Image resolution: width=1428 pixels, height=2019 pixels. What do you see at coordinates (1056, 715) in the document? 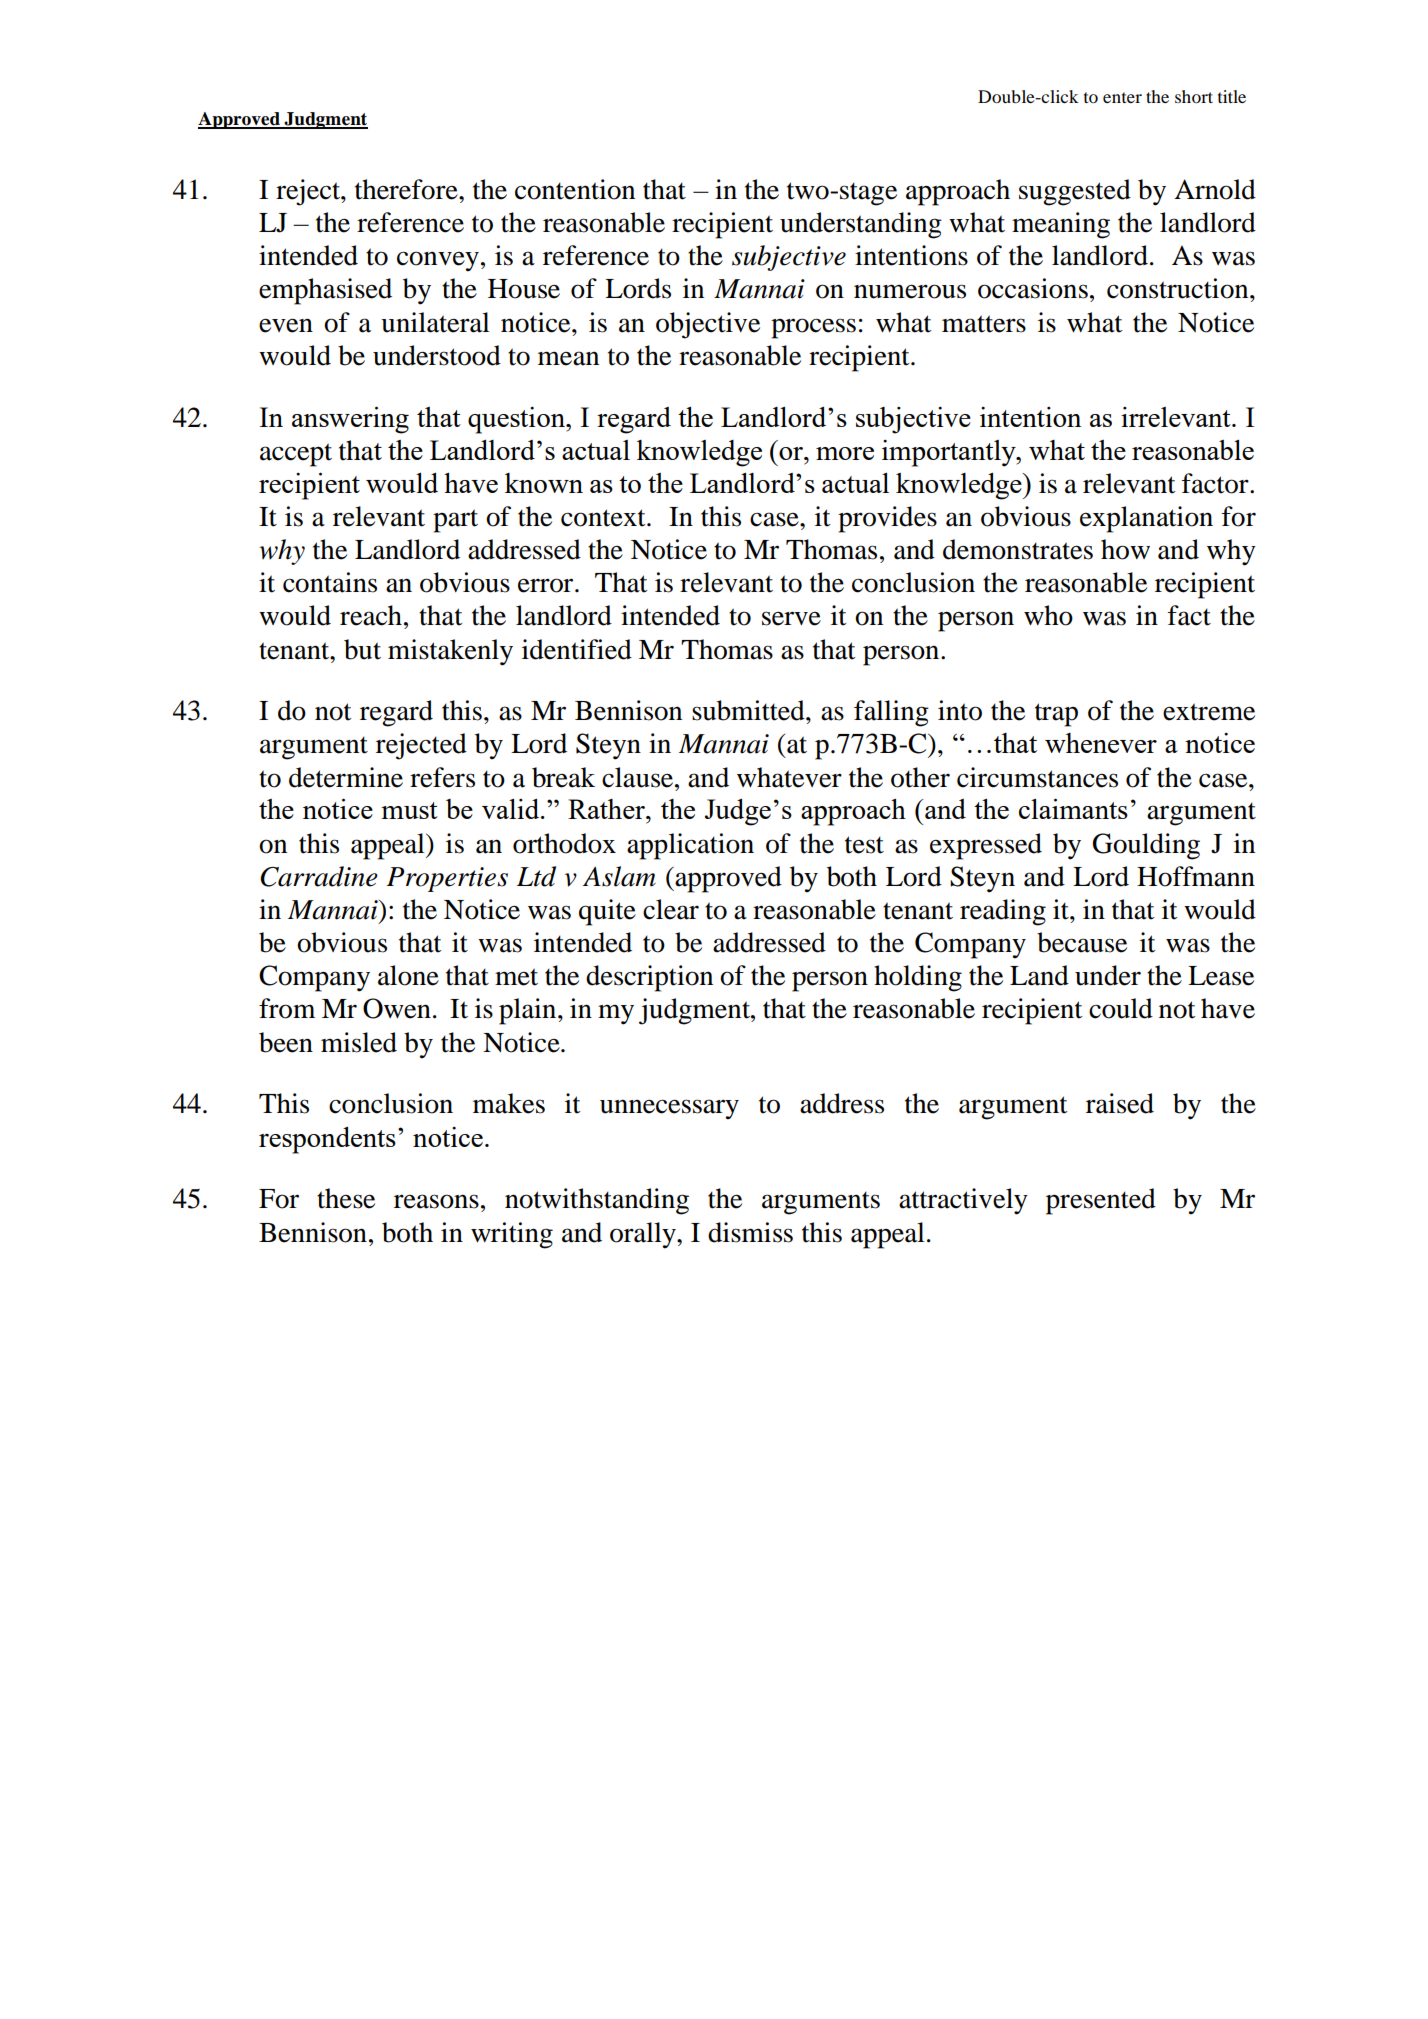
I see `trap` at bounding box center [1056, 715].
